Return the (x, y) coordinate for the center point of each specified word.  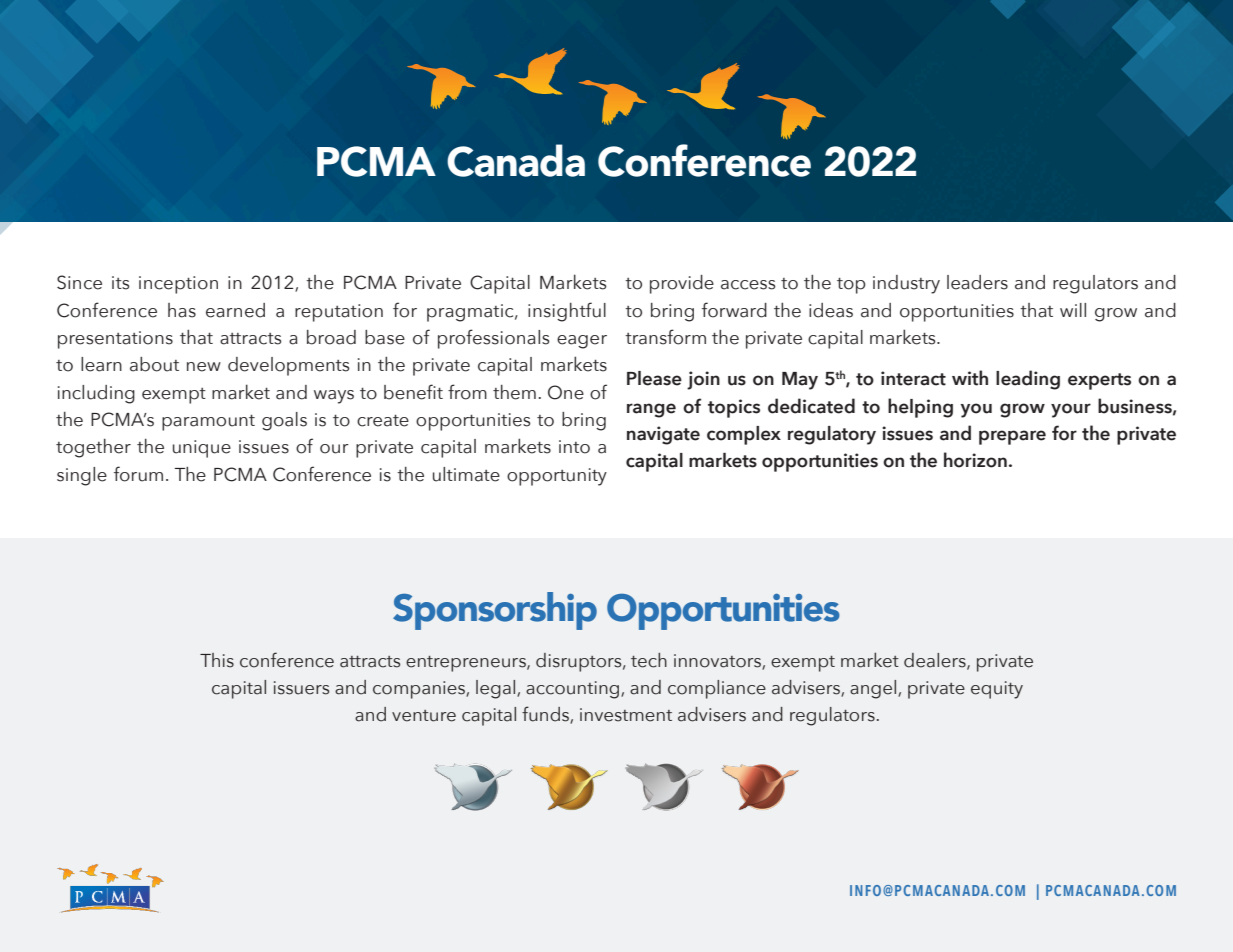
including (96, 394)
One (566, 392)
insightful (567, 312)
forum (138, 474)
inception (178, 285)
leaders (977, 282)
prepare (1012, 437)
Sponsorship (495, 611)
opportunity (557, 477)
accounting (574, 690)
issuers (301, 688)
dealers (936, 661)
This (217, 660)
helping (920, 408)
